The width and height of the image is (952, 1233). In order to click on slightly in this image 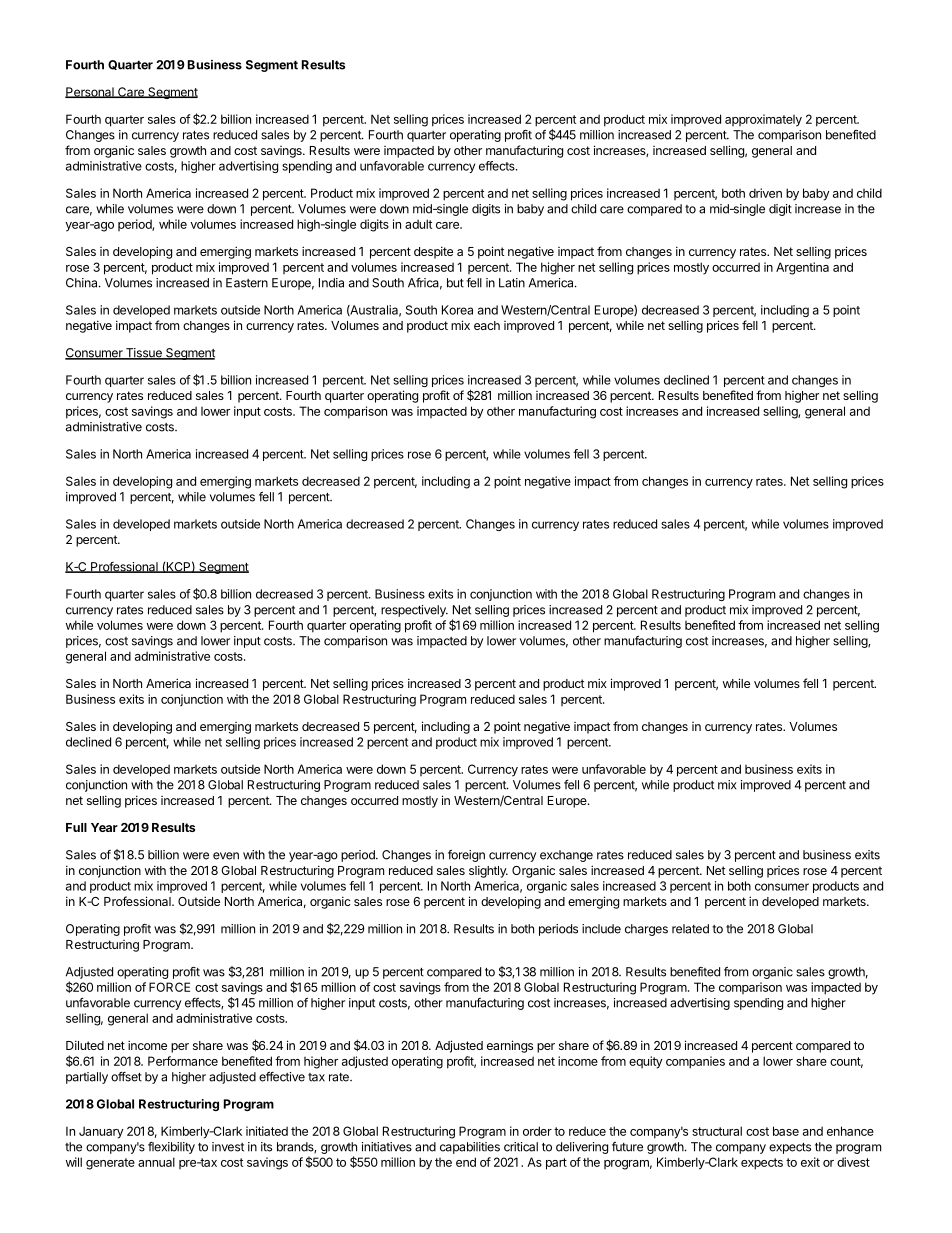, I will do `click(488, 871)`.
